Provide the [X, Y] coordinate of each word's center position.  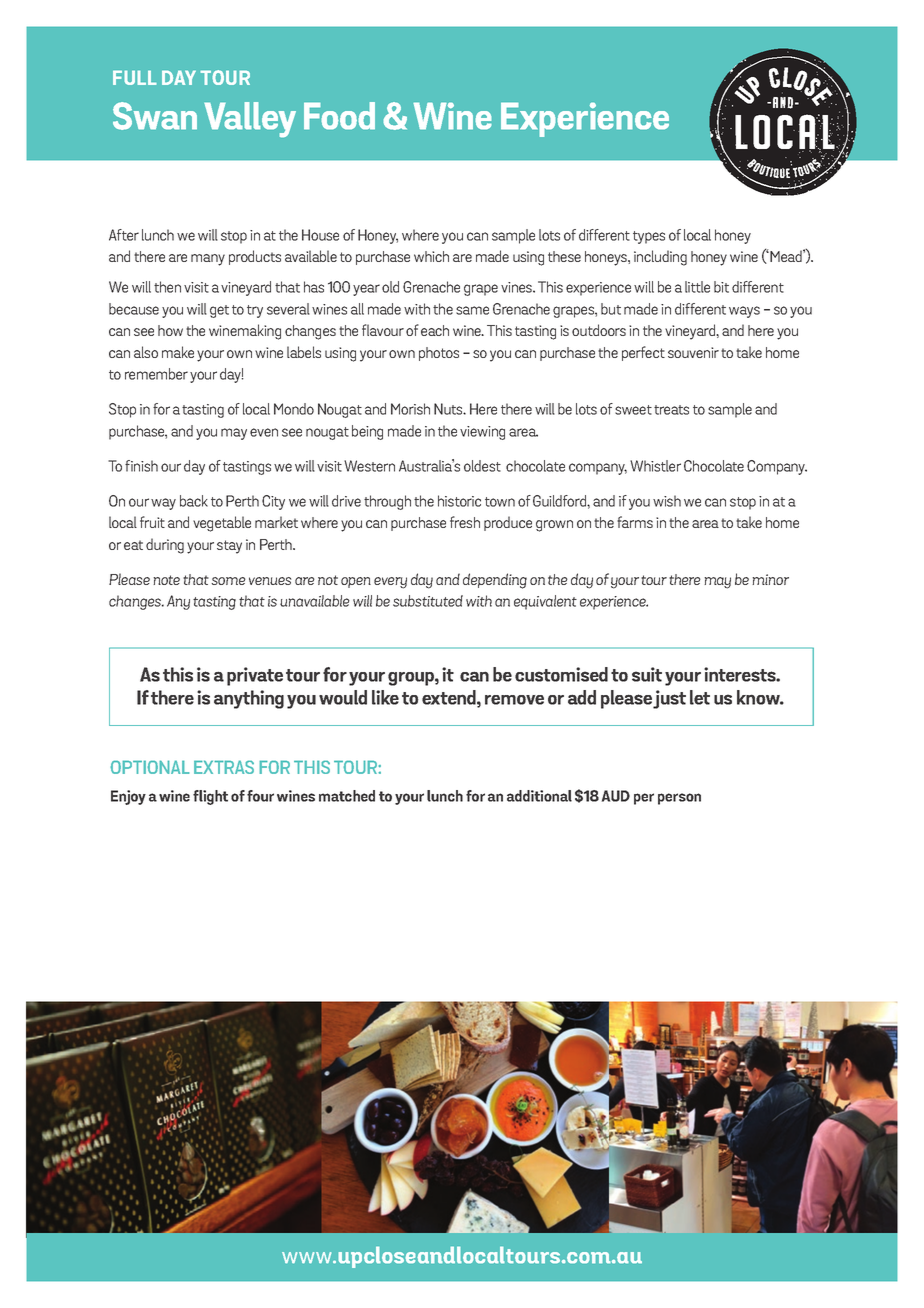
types [649, 237]
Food [339, 115]
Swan [155, 116]
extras [224, 767]
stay [229, 547]
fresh [465, 522]
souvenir [693, 352]
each [435, 330]
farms [635, 522]
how [170, 330]
